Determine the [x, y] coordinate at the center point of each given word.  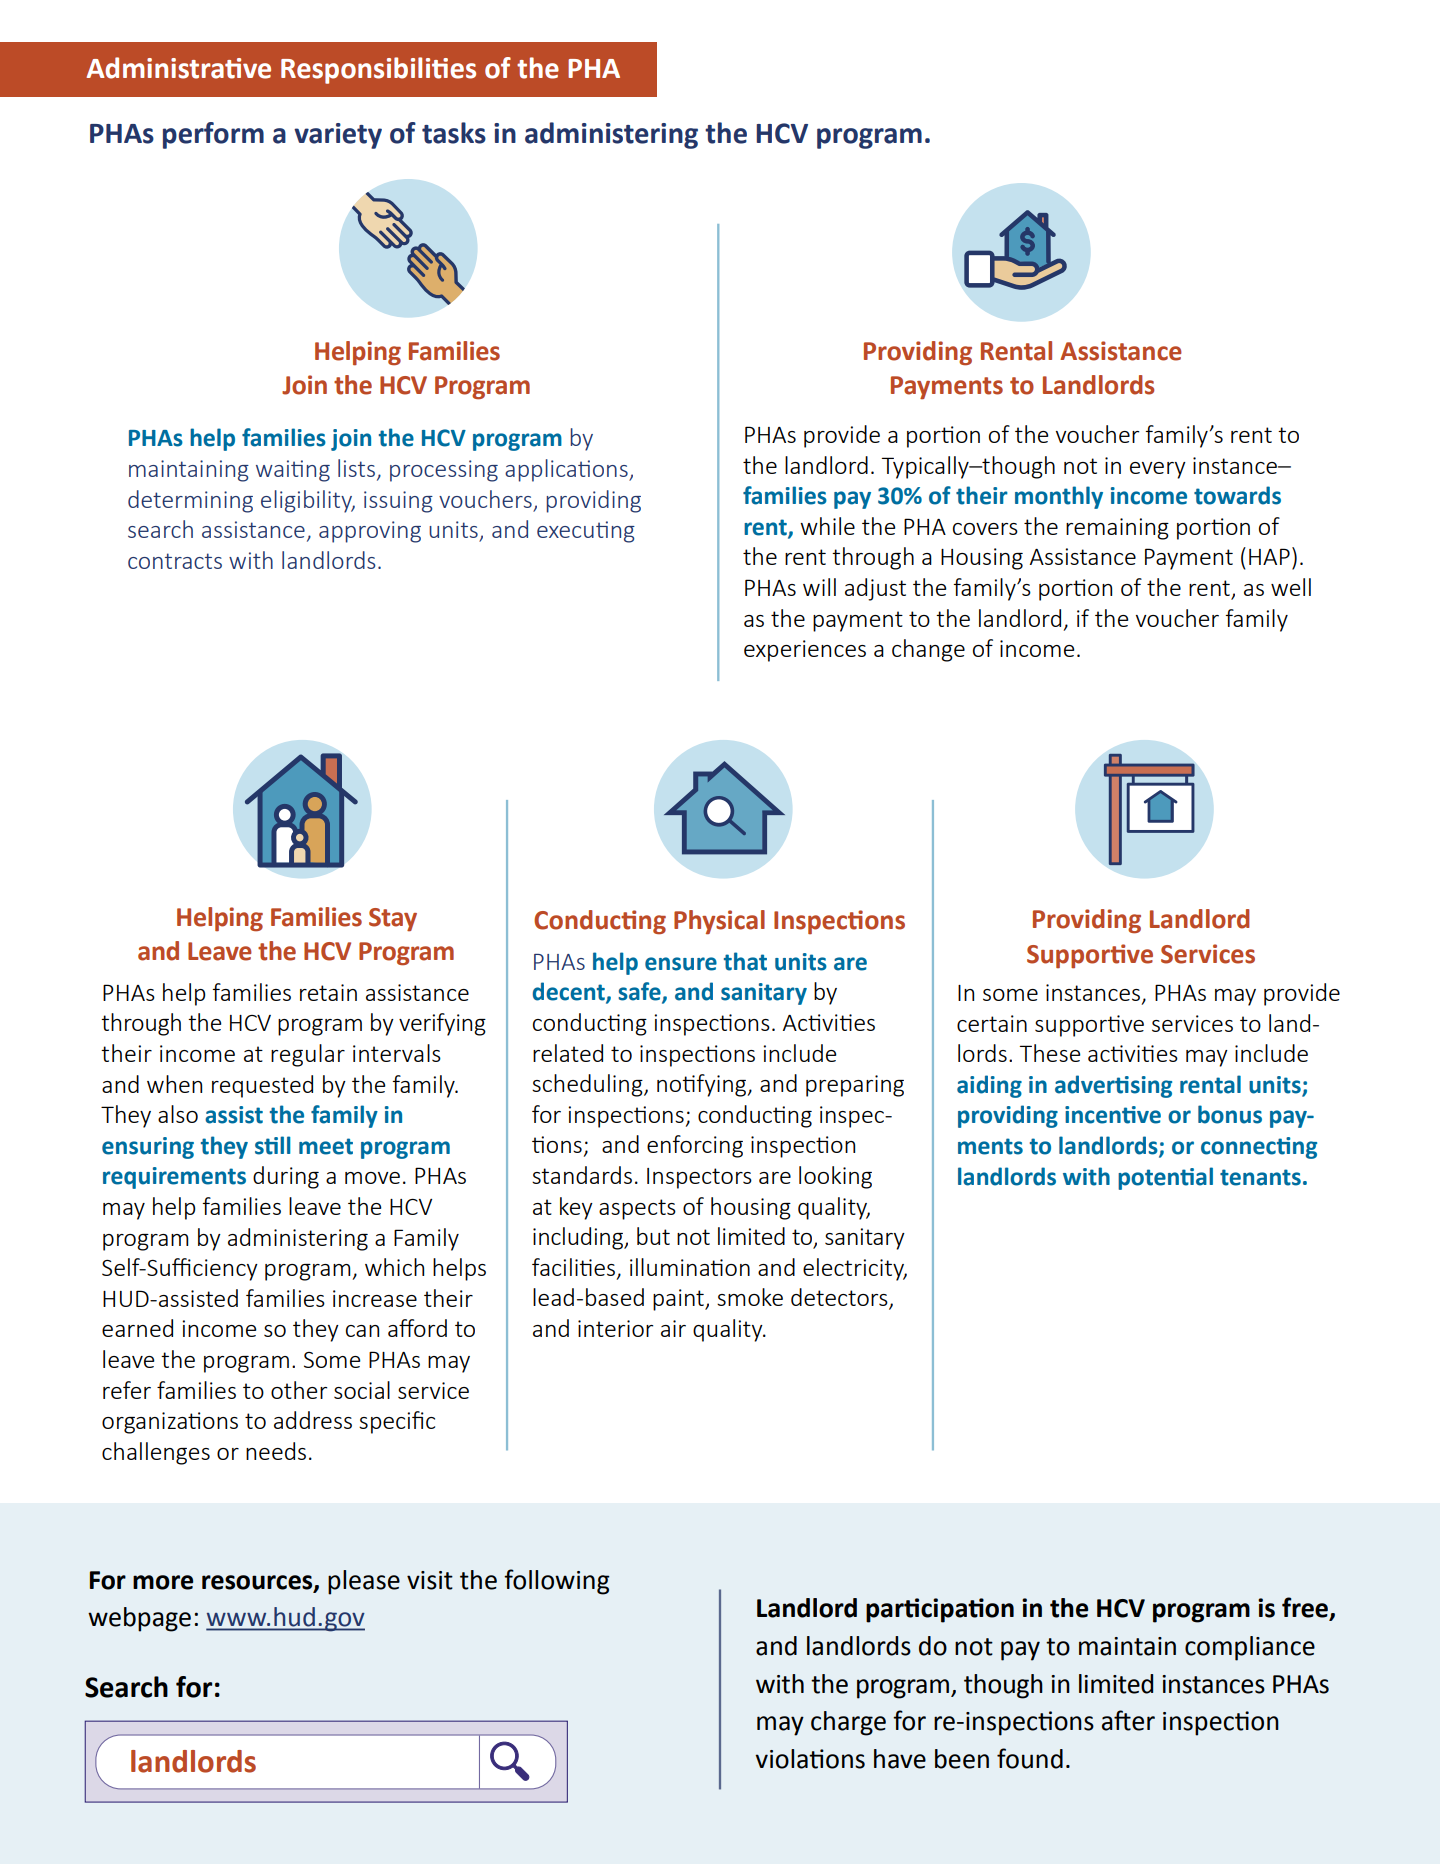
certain [992, 1023]
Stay [393, 920]
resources [258, 1583]
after [1128, 1720]
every [1158, 470]
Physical [719, 922]
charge [848, 1723]
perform [213, 135]
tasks [454, 133]
